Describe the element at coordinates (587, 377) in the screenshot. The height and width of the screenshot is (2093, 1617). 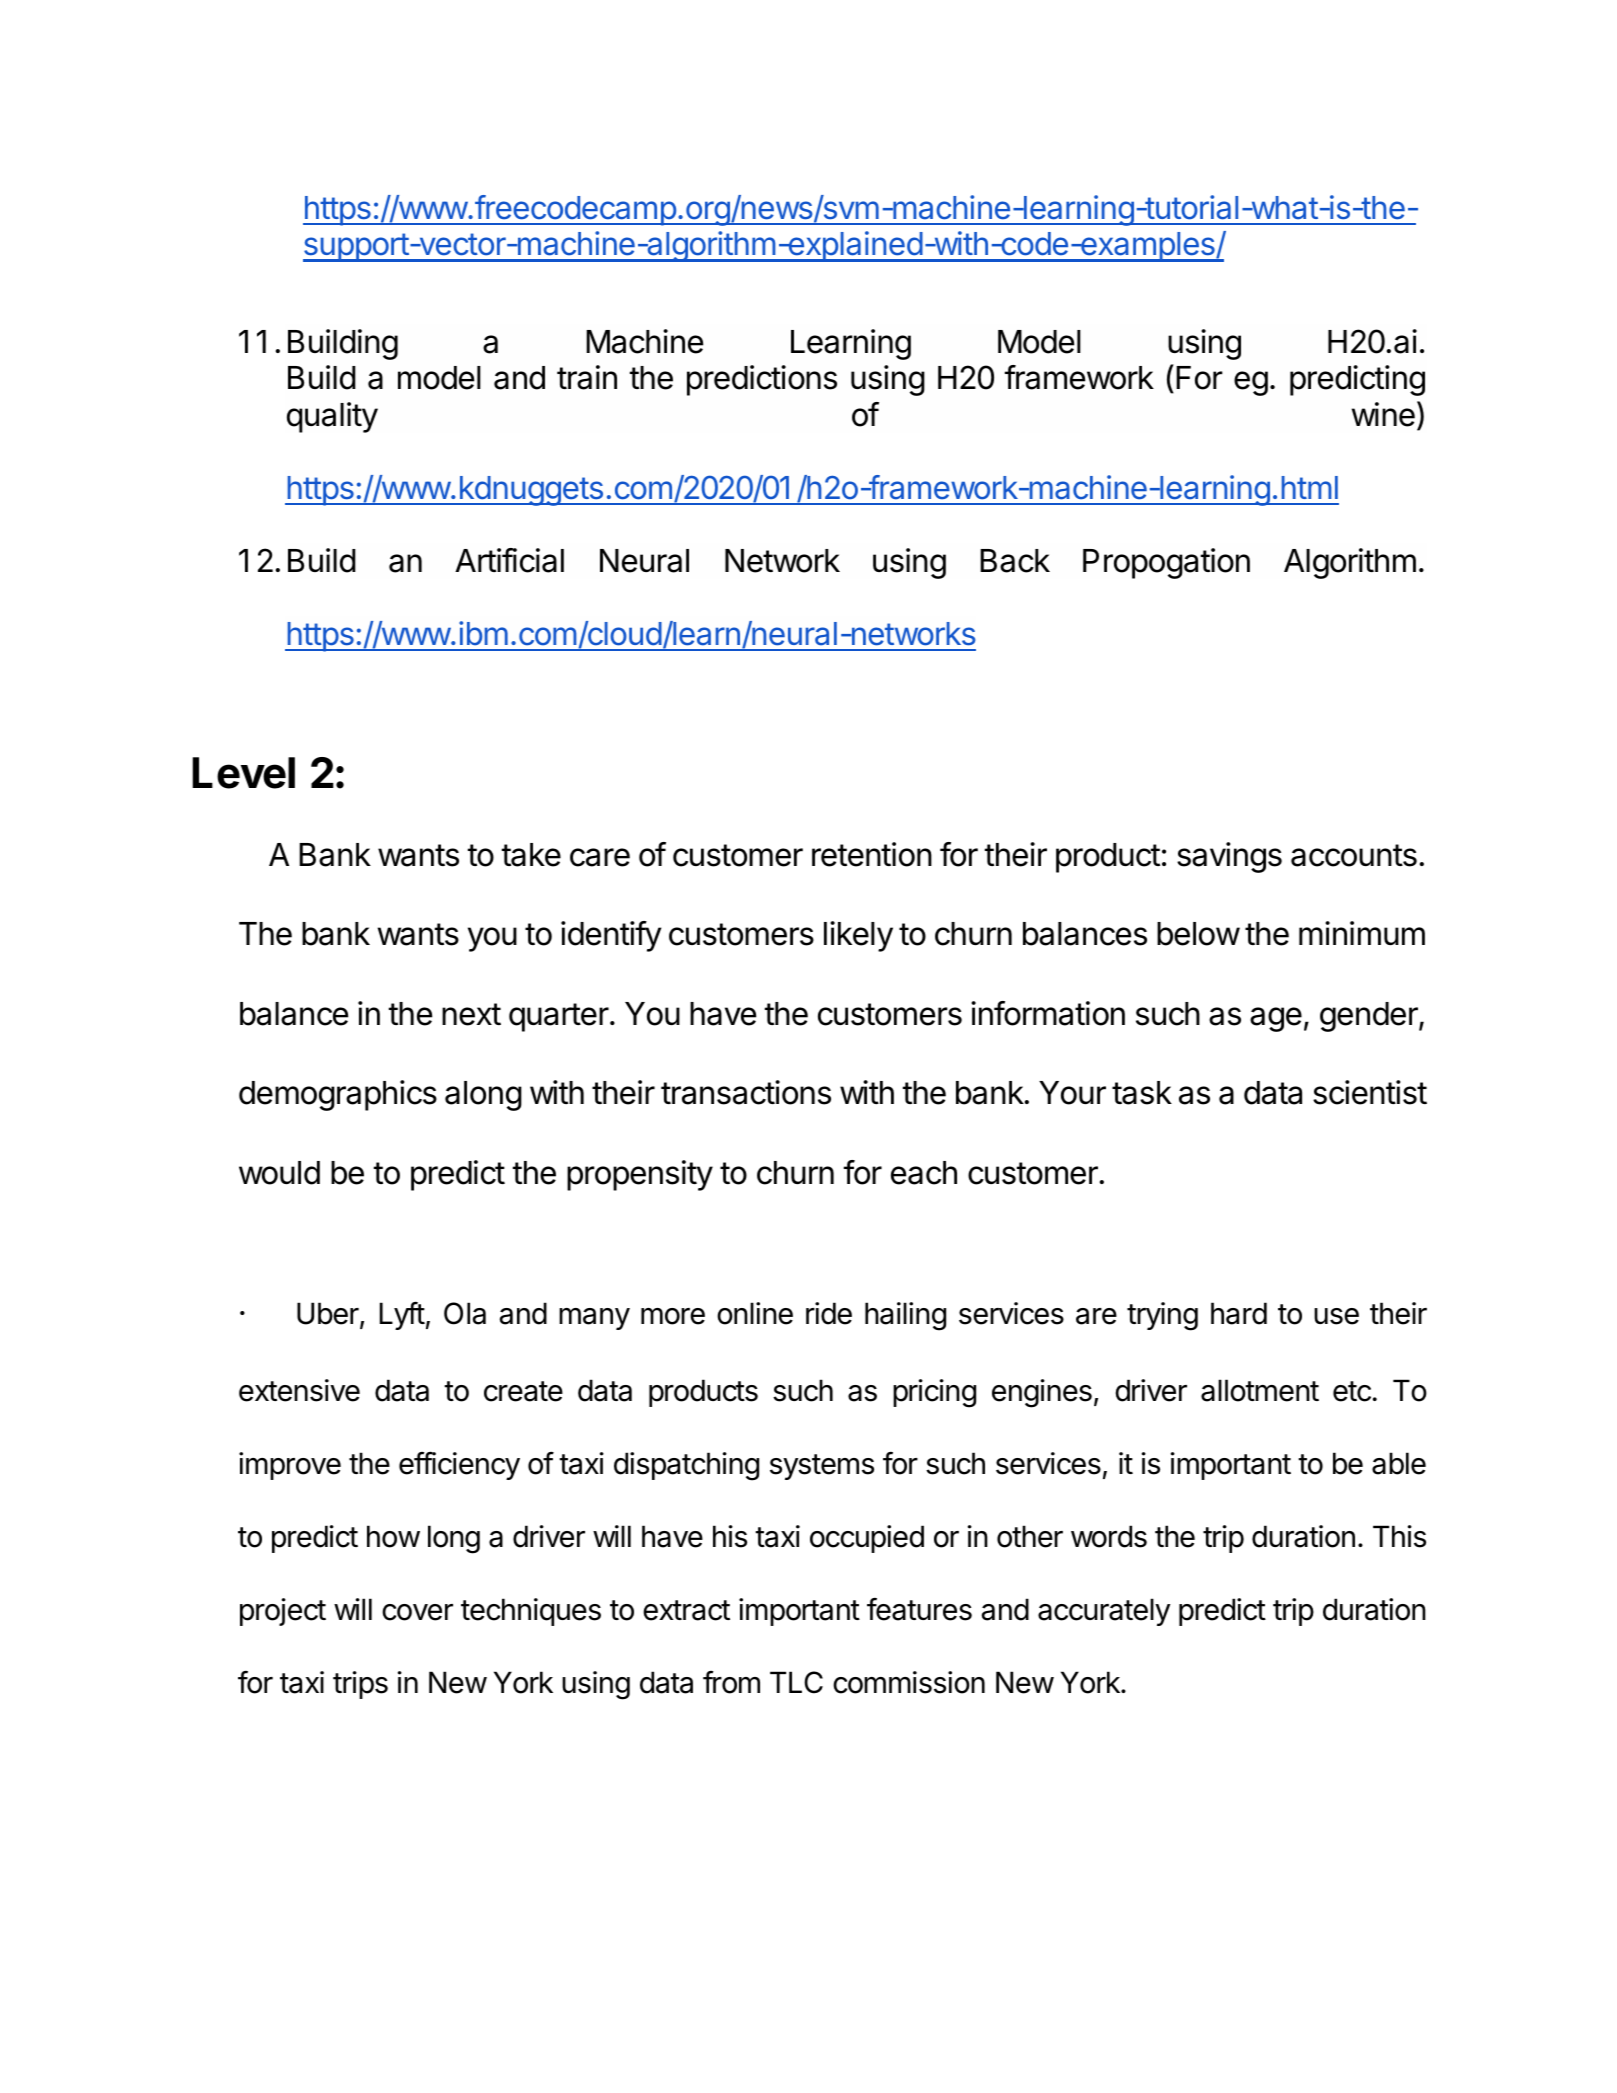
I see `train` at that location.
